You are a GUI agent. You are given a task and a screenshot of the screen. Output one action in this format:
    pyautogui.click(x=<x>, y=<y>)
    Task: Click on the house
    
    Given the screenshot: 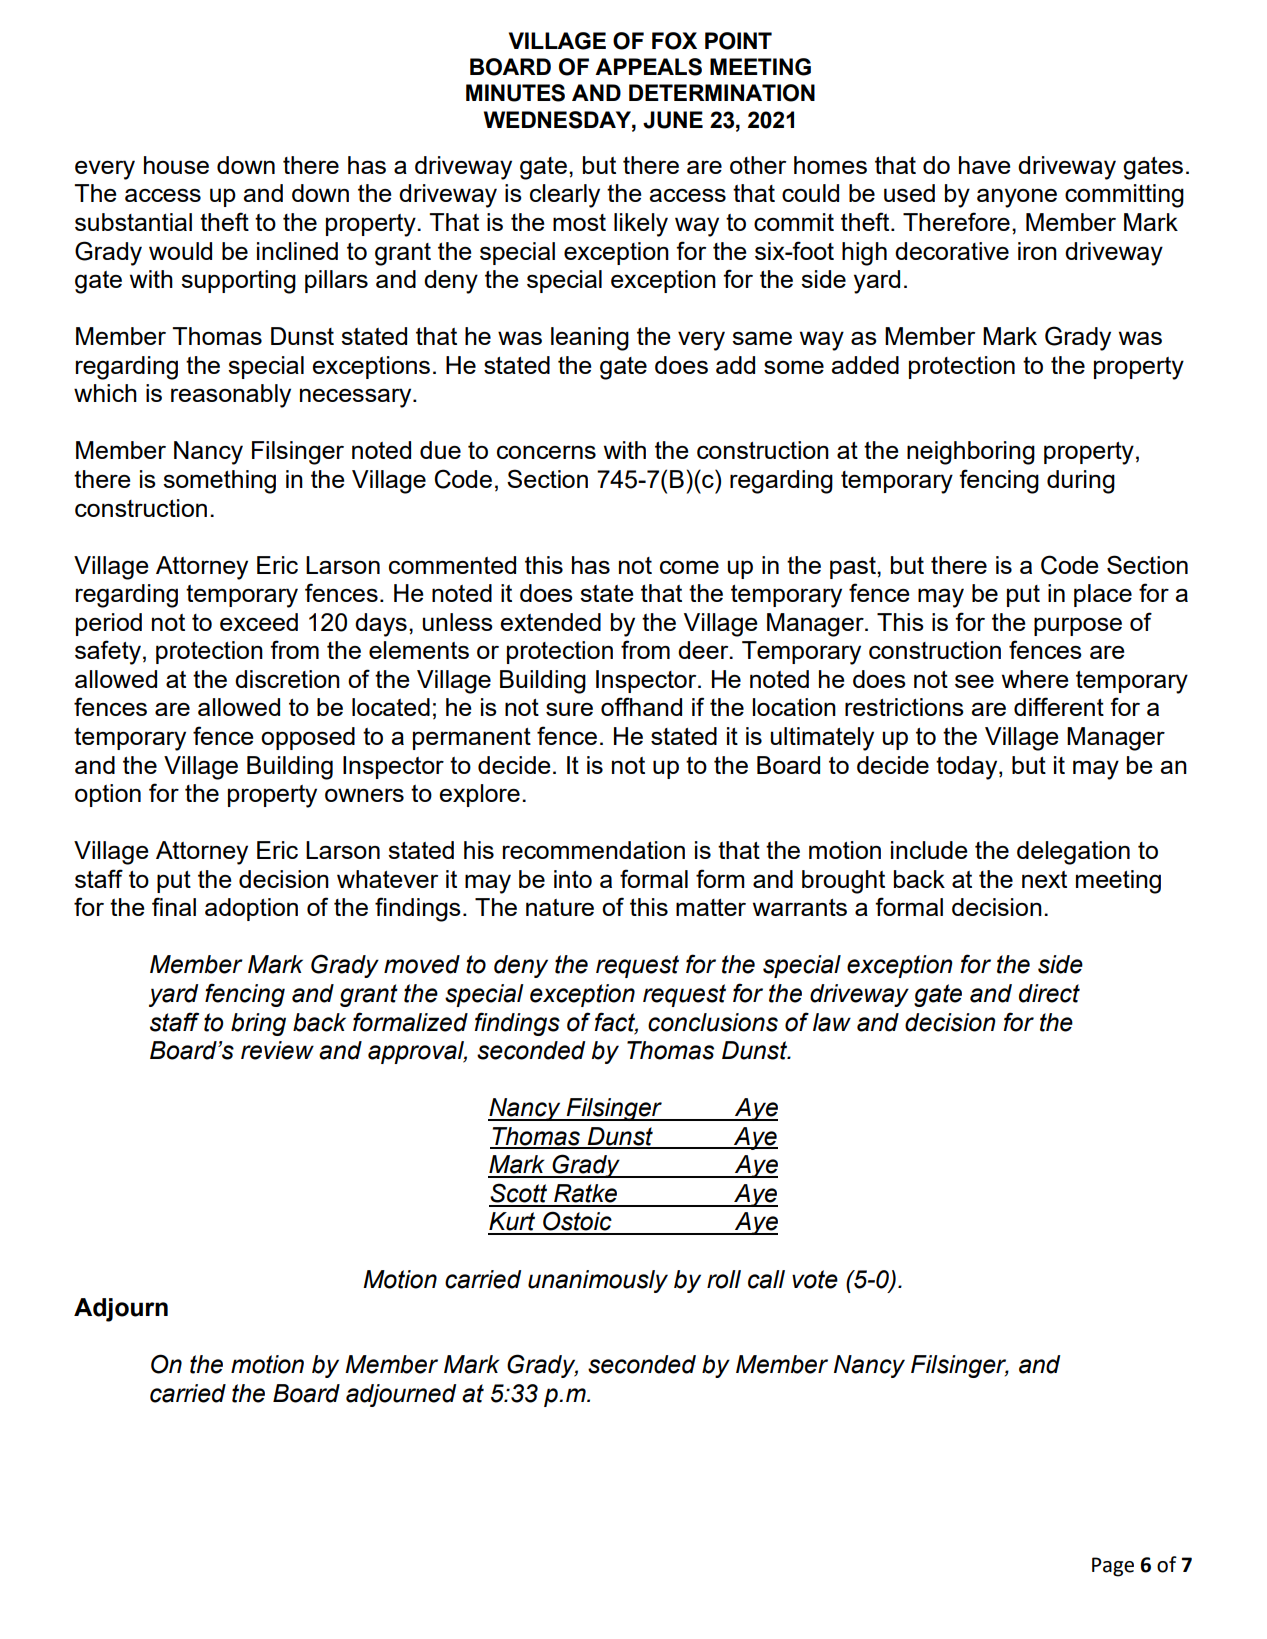 What is the action you would take?
    pyautogui.click(x=176, y=165)
